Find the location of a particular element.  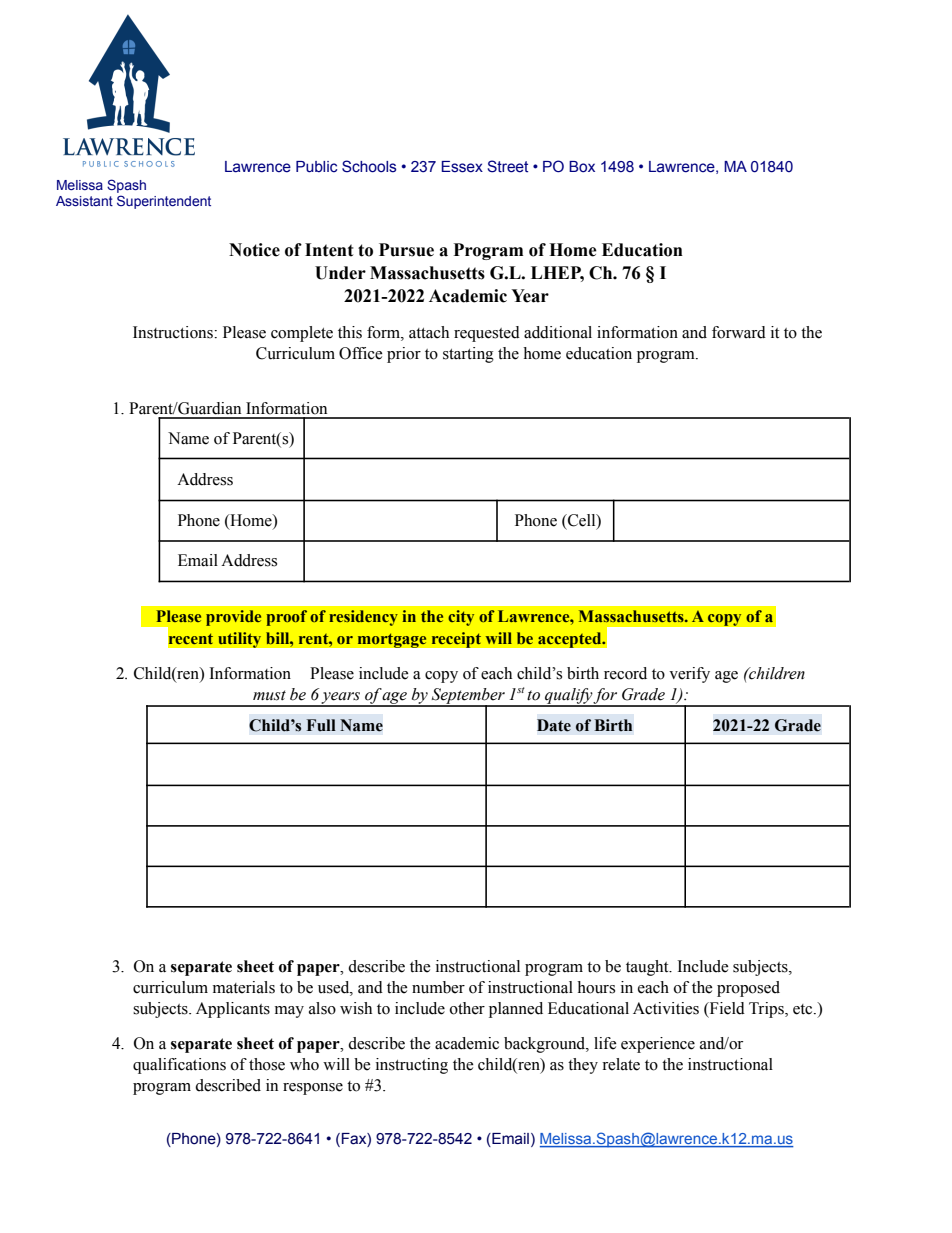

verify is located at coordinates (689, 675).
